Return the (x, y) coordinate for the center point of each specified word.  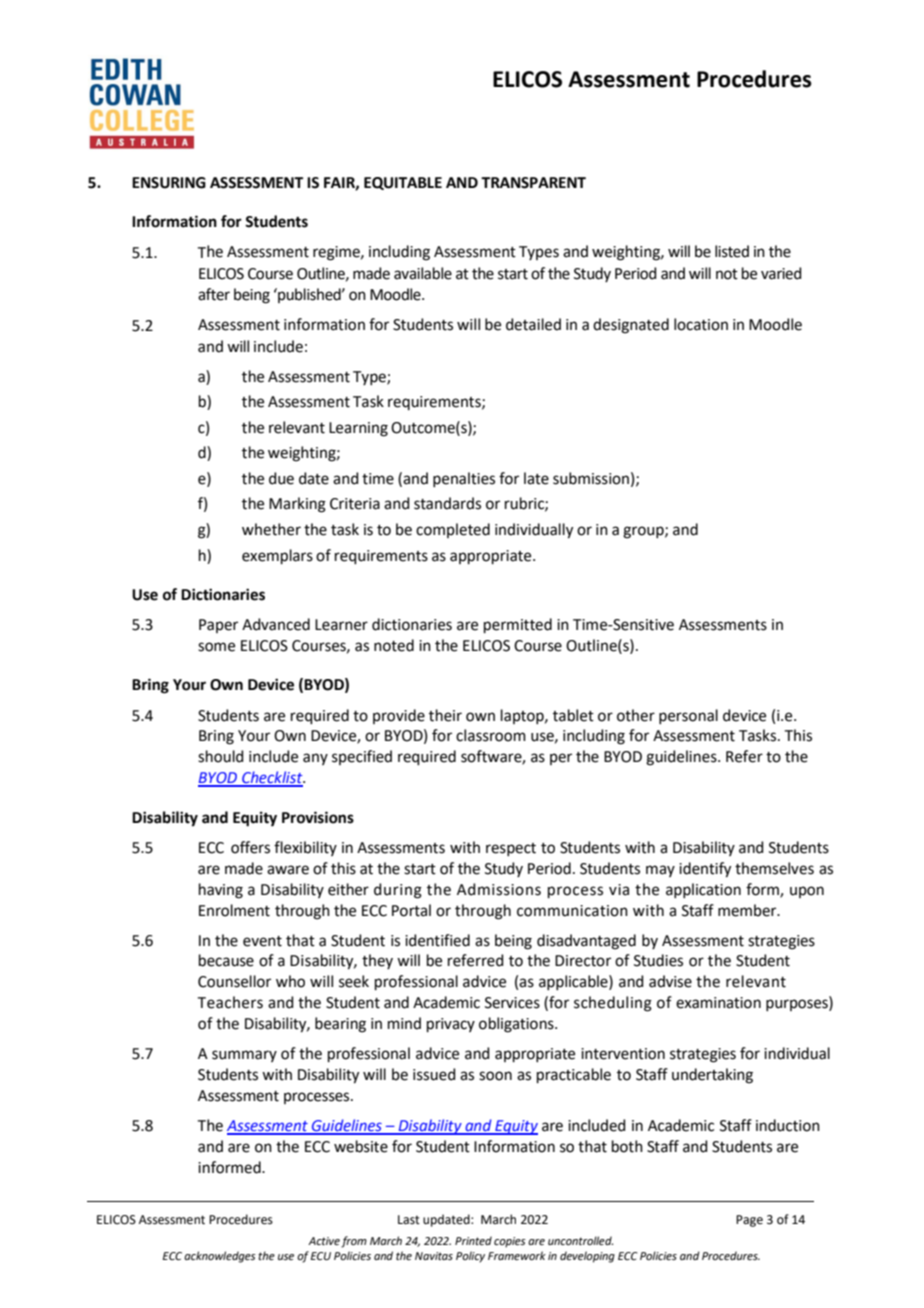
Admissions (499, 889)
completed (453, 530)
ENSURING (169, 183)
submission (591, 478)
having (221, 891)
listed (732, 251)
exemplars (277, 556)
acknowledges (220, 1257)
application (703, 890)
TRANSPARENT (533, 183)
